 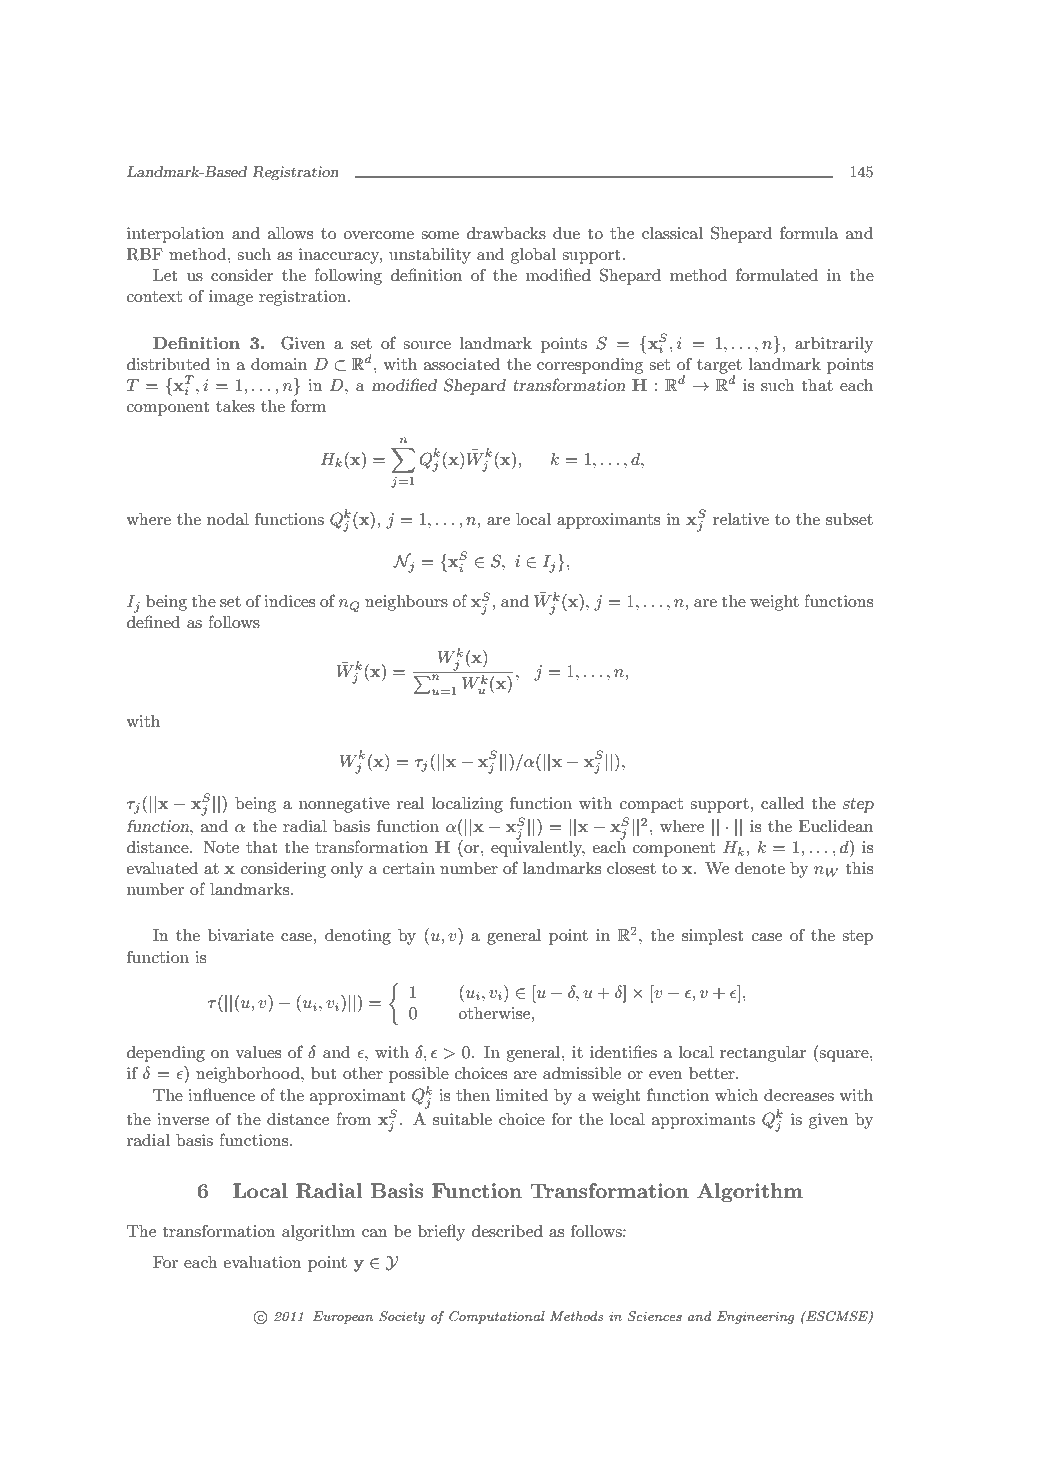 What do you see at coordinates (672, 233) in the document?
I see `classical` at bounding box center [672, 233].
